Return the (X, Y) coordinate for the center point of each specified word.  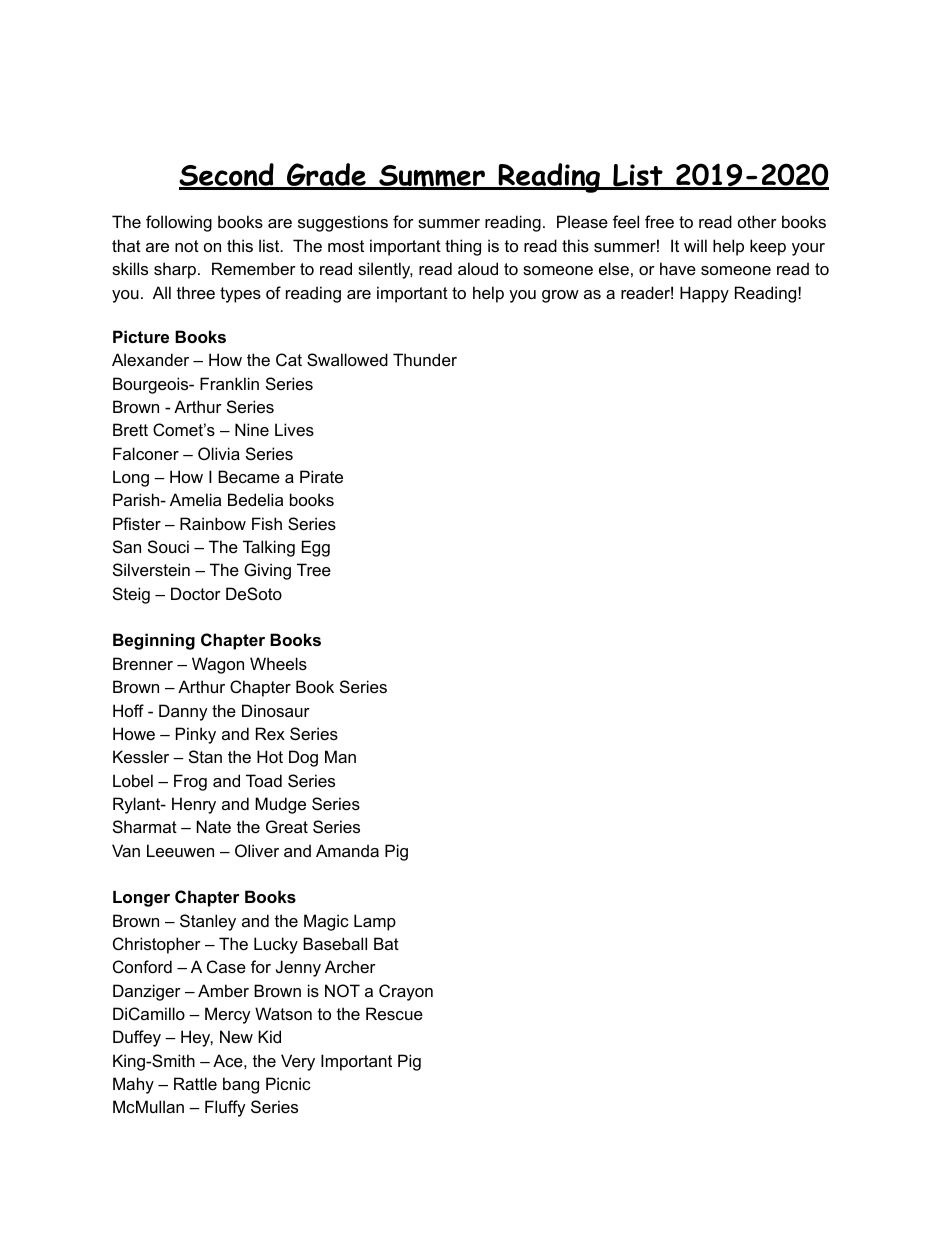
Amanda (347, 850)
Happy (704, 294)
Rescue (394, 1013)
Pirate (321, 476)
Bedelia (255, 499)
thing (463, 247)
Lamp (375, 922)
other (757, 221)
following (179, 223)
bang (241, 1085)
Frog (190, 782)
